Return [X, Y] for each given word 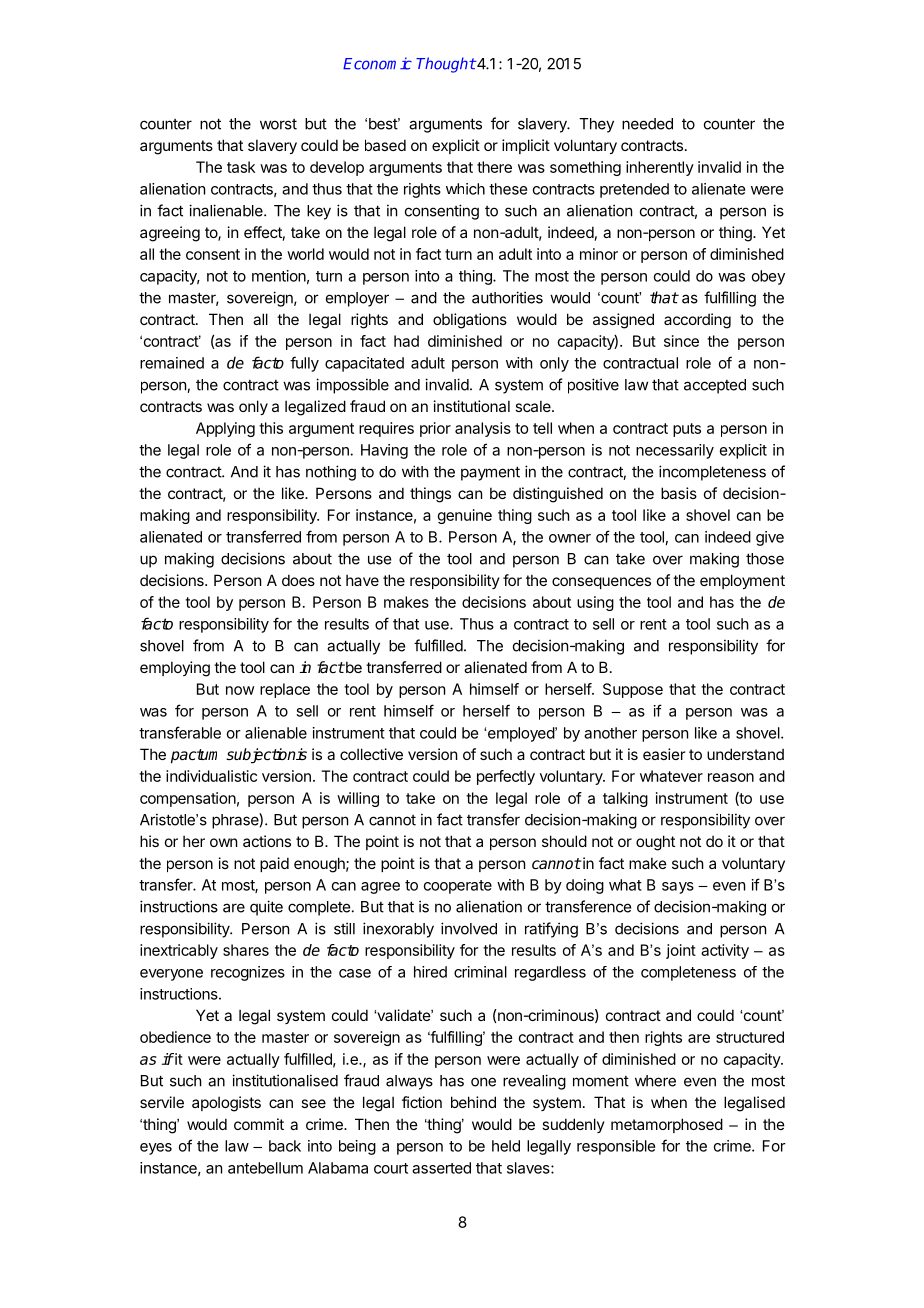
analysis [483, 429]
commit [259, 1124]
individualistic [211, 776]
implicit [526, 146]
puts [687, 430]
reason [731, 777]
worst [278, 124]
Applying [225, 429]
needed [647, 124]
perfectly [506, 777]
